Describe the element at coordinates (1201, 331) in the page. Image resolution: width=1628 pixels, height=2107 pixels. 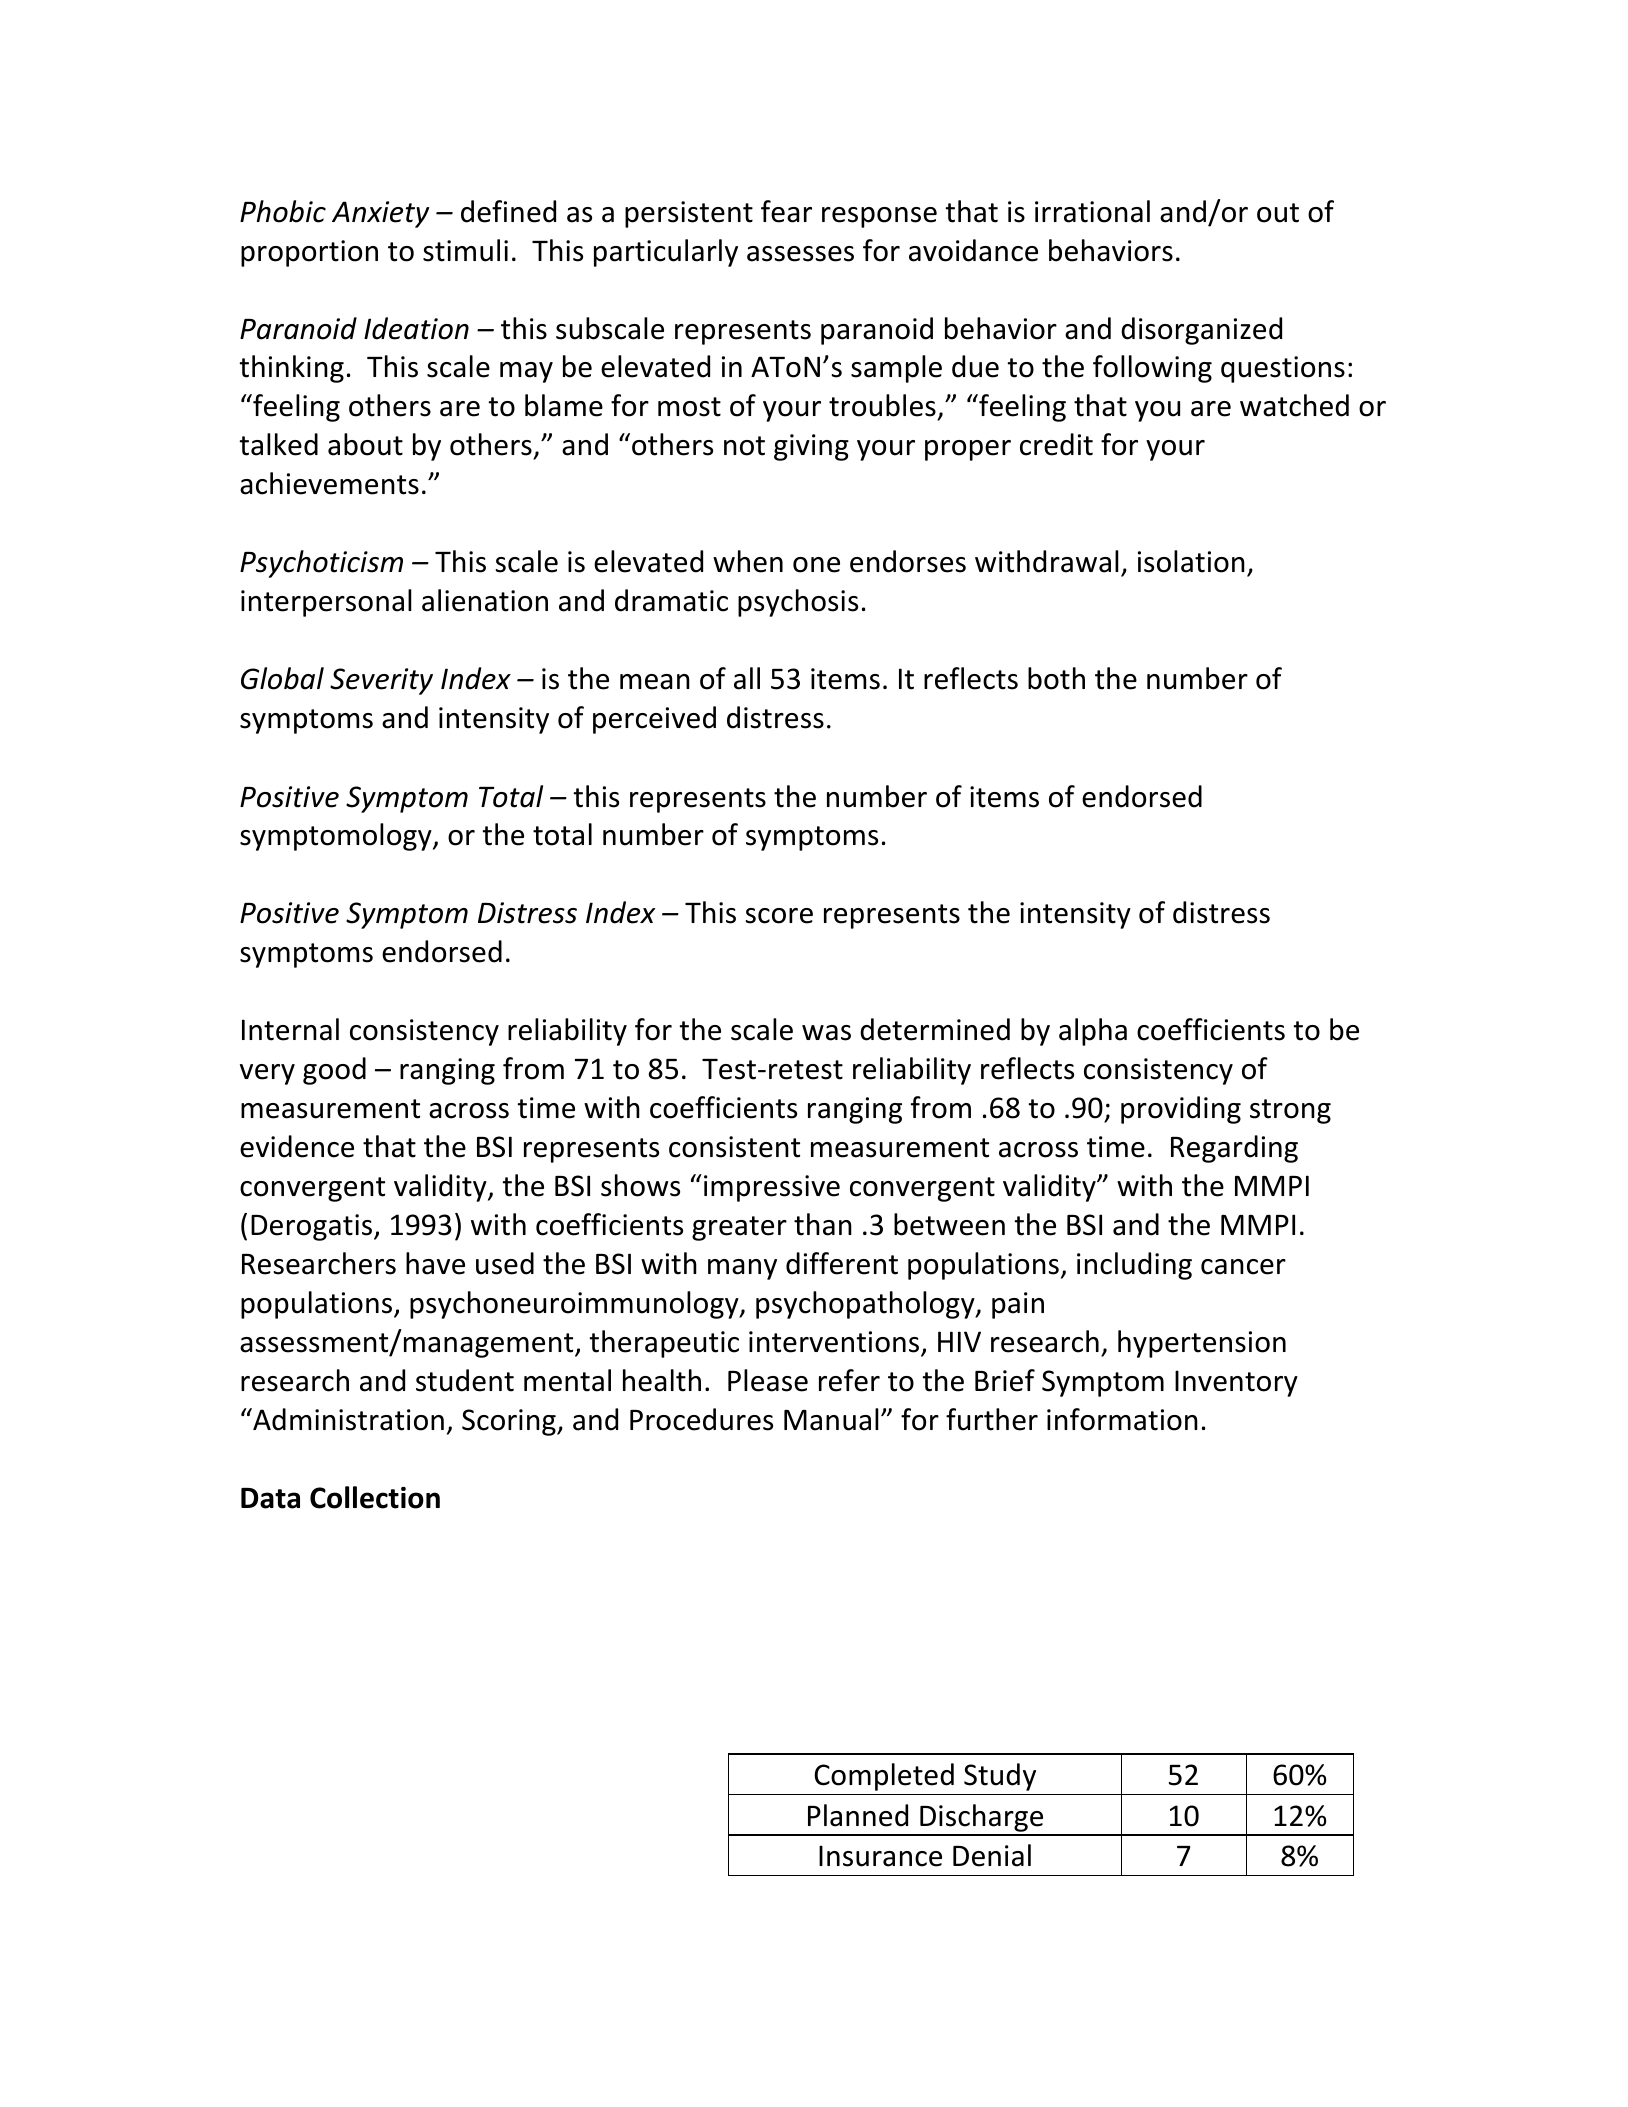
I see `disorganized` at that location.
